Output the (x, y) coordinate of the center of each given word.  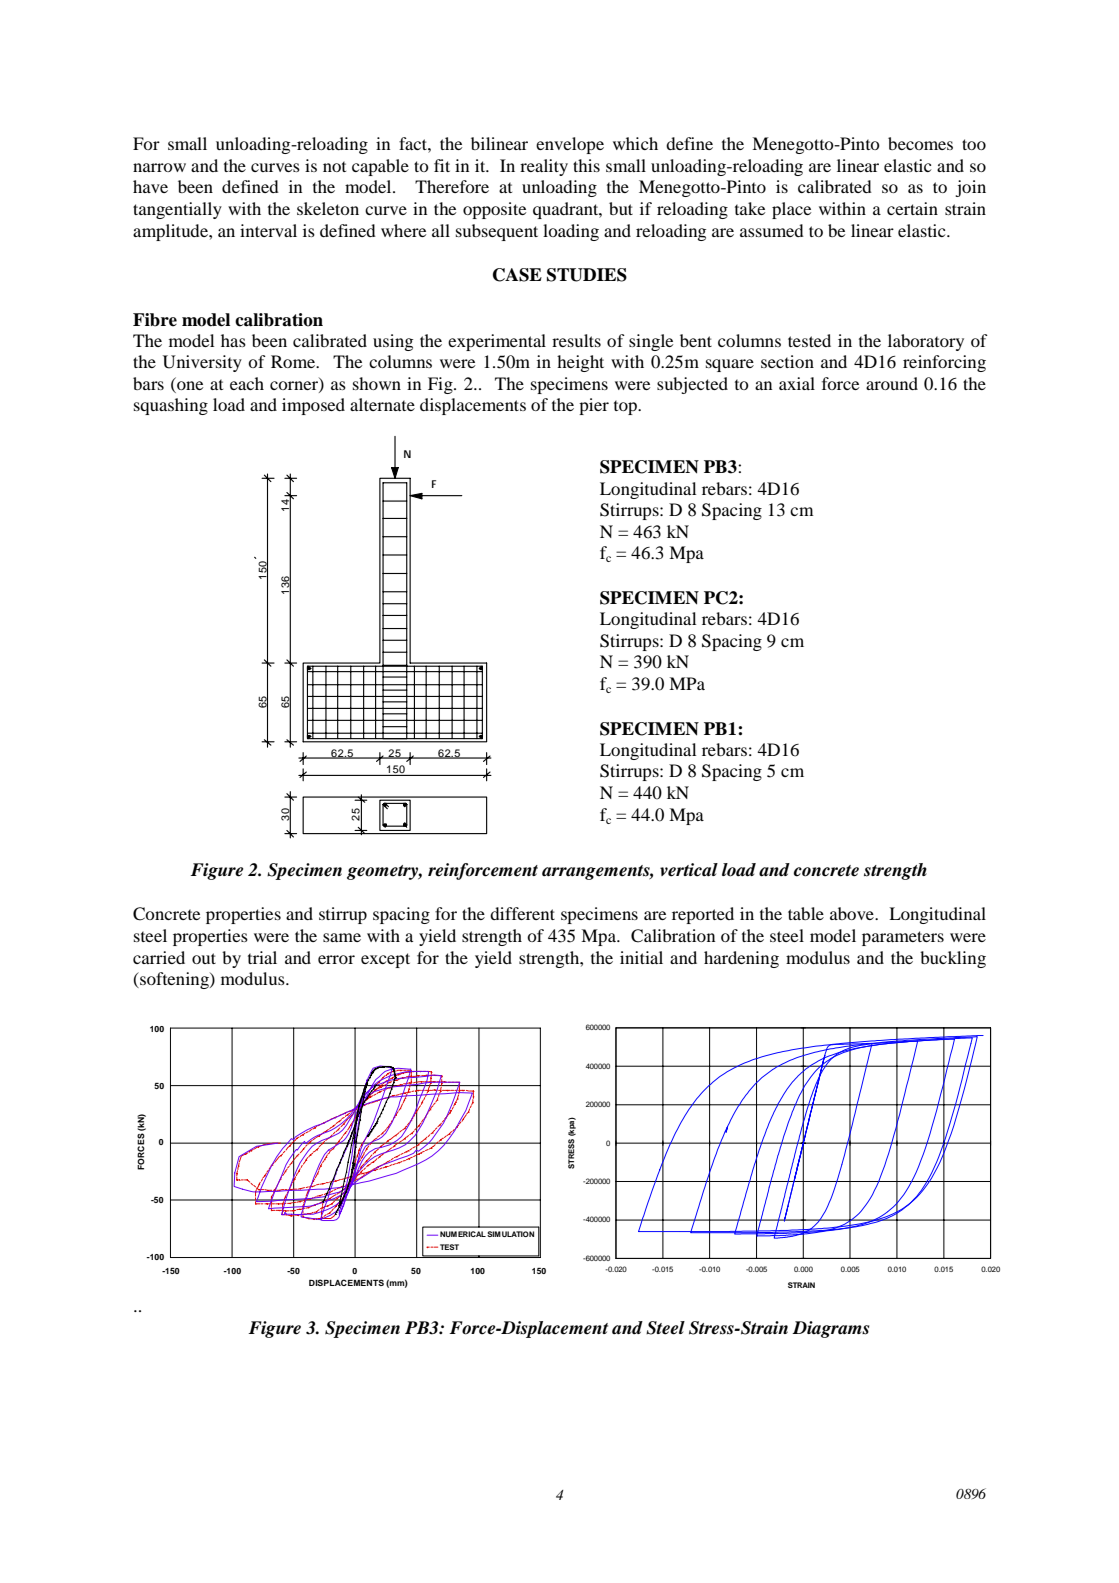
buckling (953, 959)
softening (174, 980)
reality (544, 167)
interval (268, 230)
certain (912, 208)
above (853, 913)
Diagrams (831, 1329)
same (342, 937)
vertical (689, 870)
